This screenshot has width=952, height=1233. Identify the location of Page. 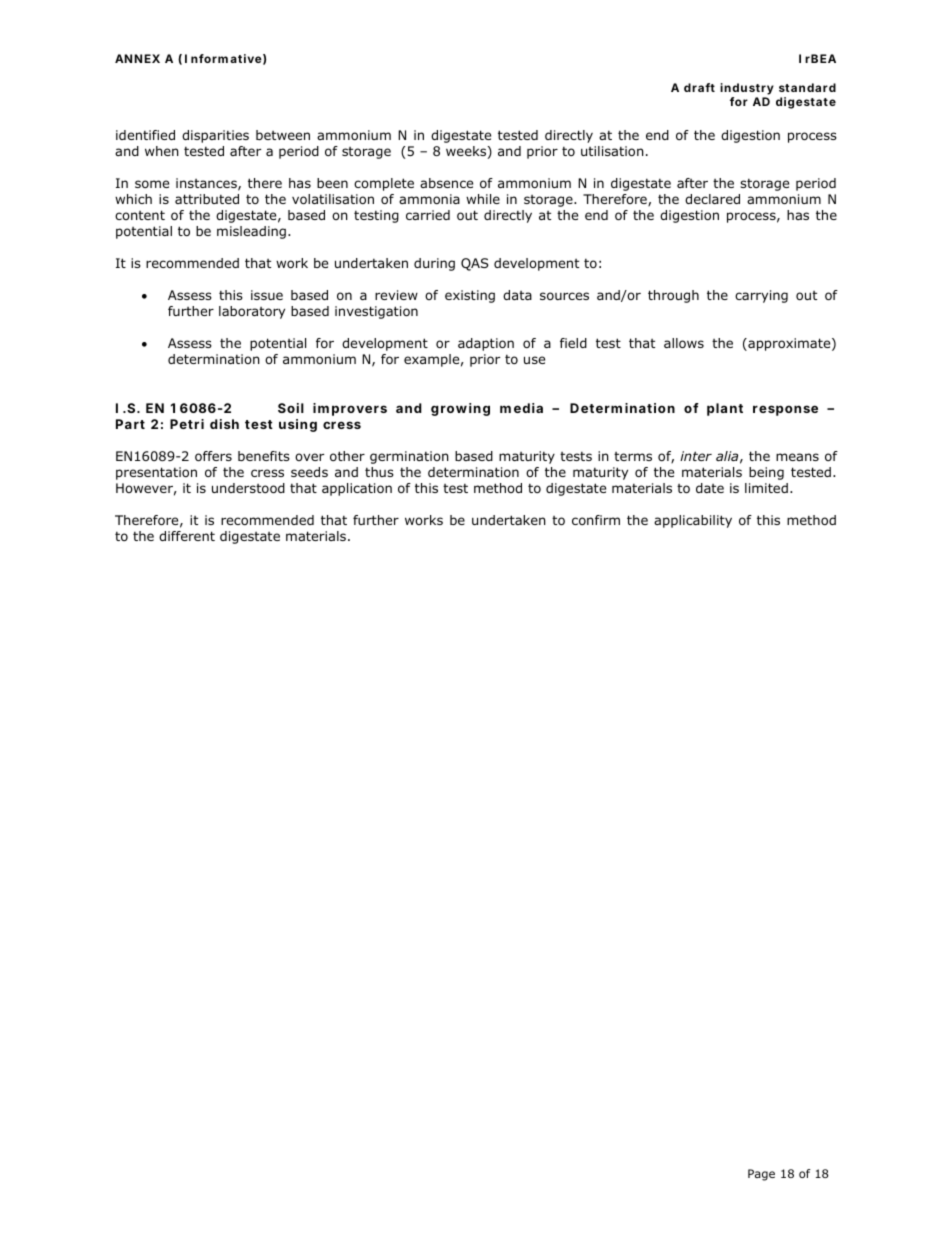
(761, 1175).
